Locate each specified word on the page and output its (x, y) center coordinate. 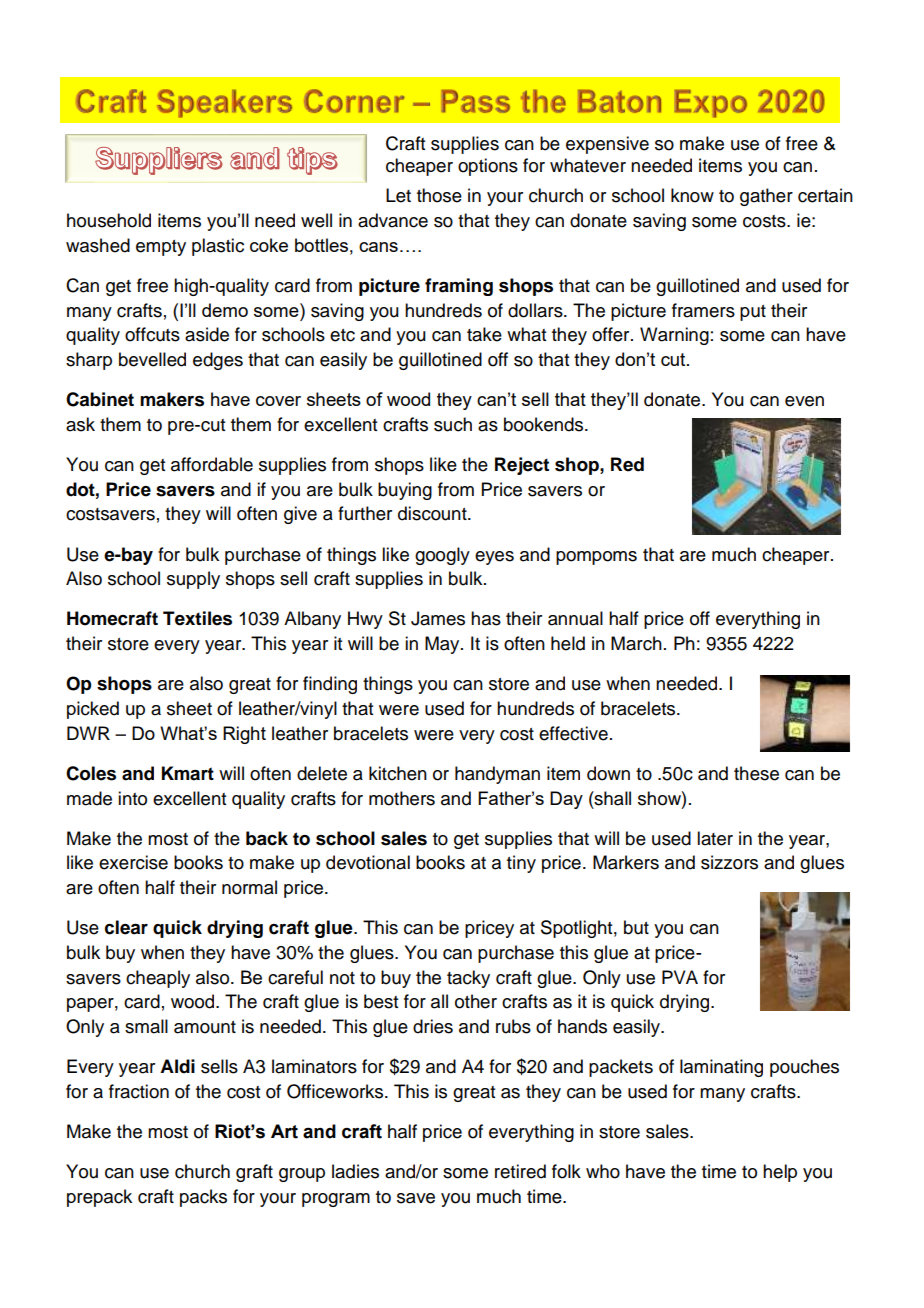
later (715, 838)
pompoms (596, 558)
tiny (521, 864)
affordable (212, 464)
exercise (133, 862)
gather (766, 197)
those (439, 195)
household (109, 220)
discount (433, 513)
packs (203, 1198)
